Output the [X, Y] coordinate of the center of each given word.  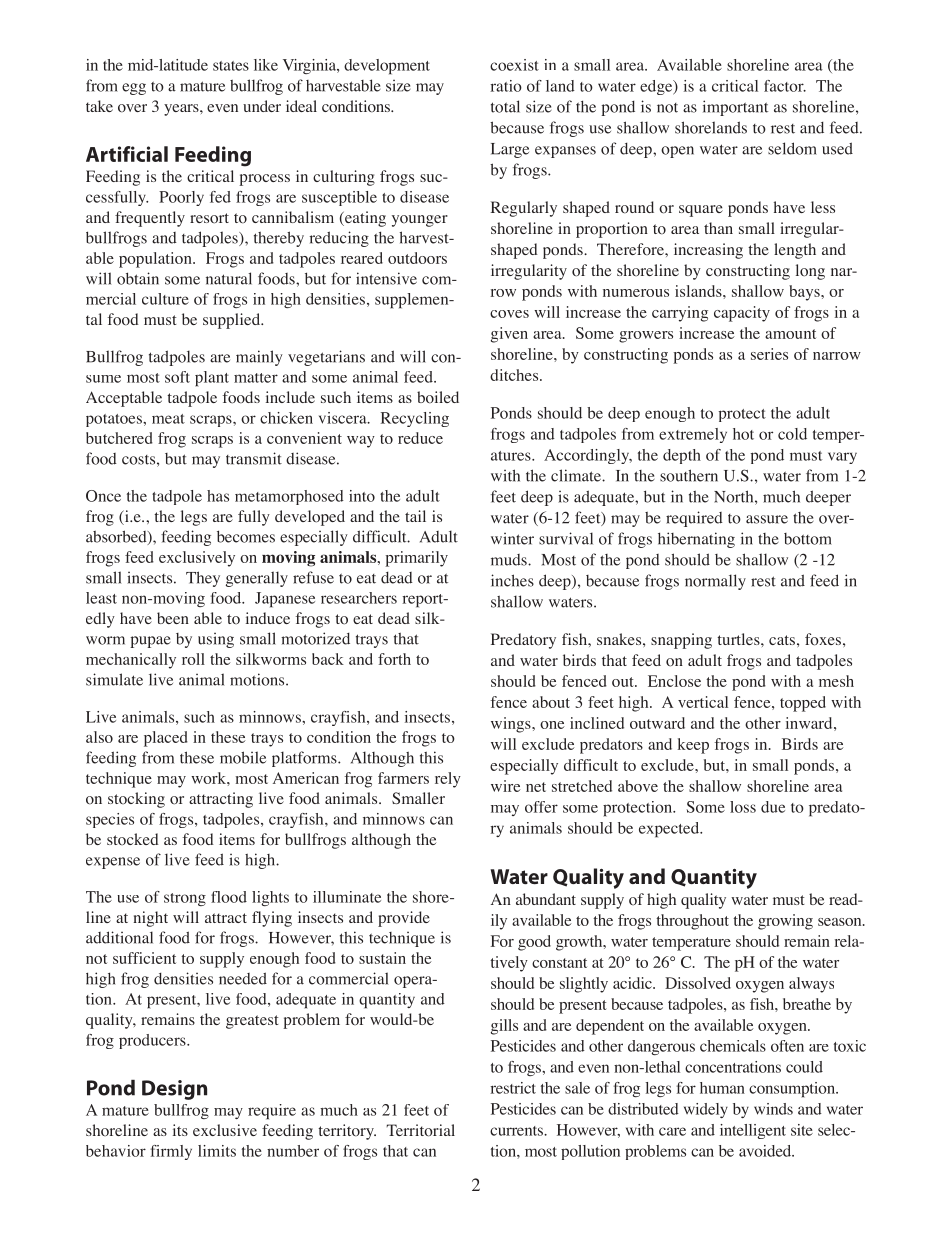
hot [743, 434]
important [735, 108]
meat [168, 419]
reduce [420, 438]
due [773, 807]
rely [448, 780]
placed [166, 739]
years [182, 110]
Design [174, 1090]
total [505, 106]
